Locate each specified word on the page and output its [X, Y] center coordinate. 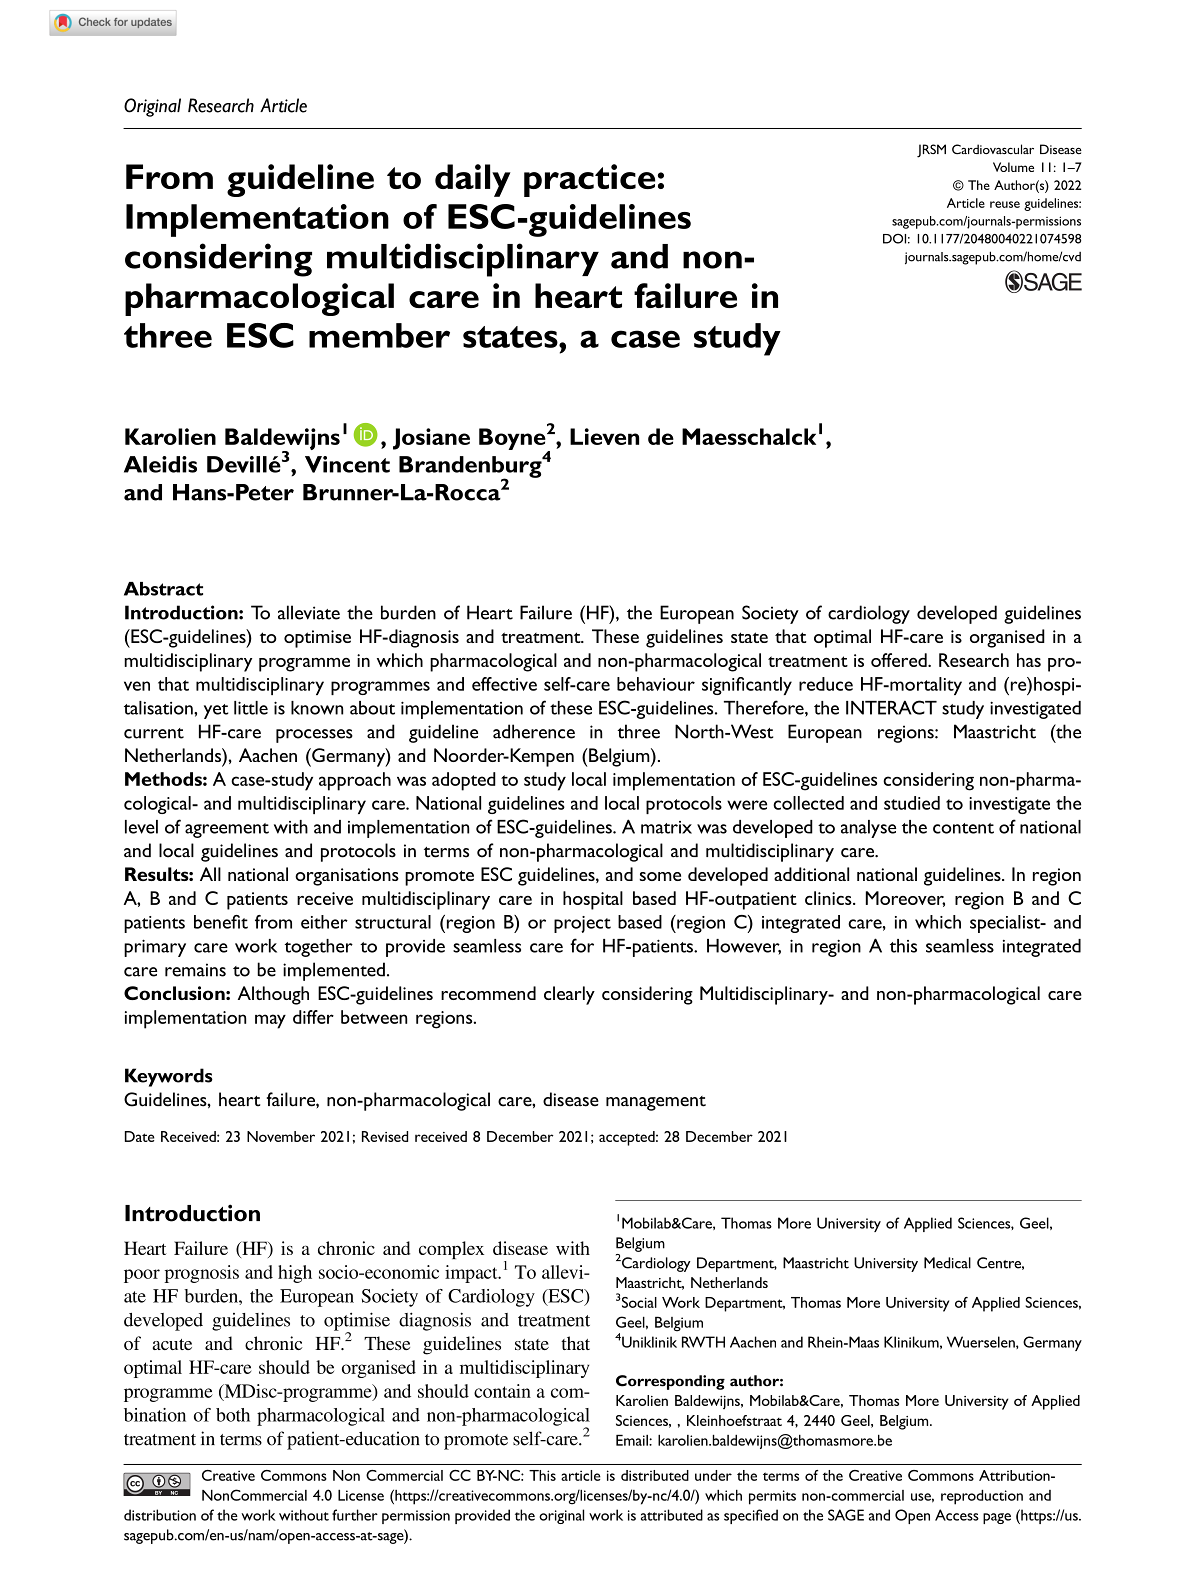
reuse [1005, 204]
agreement [227, 830]
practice [589, 180]
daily [473, 180]
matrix [666, 827]
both [233, 1415]
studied [912, 803]
